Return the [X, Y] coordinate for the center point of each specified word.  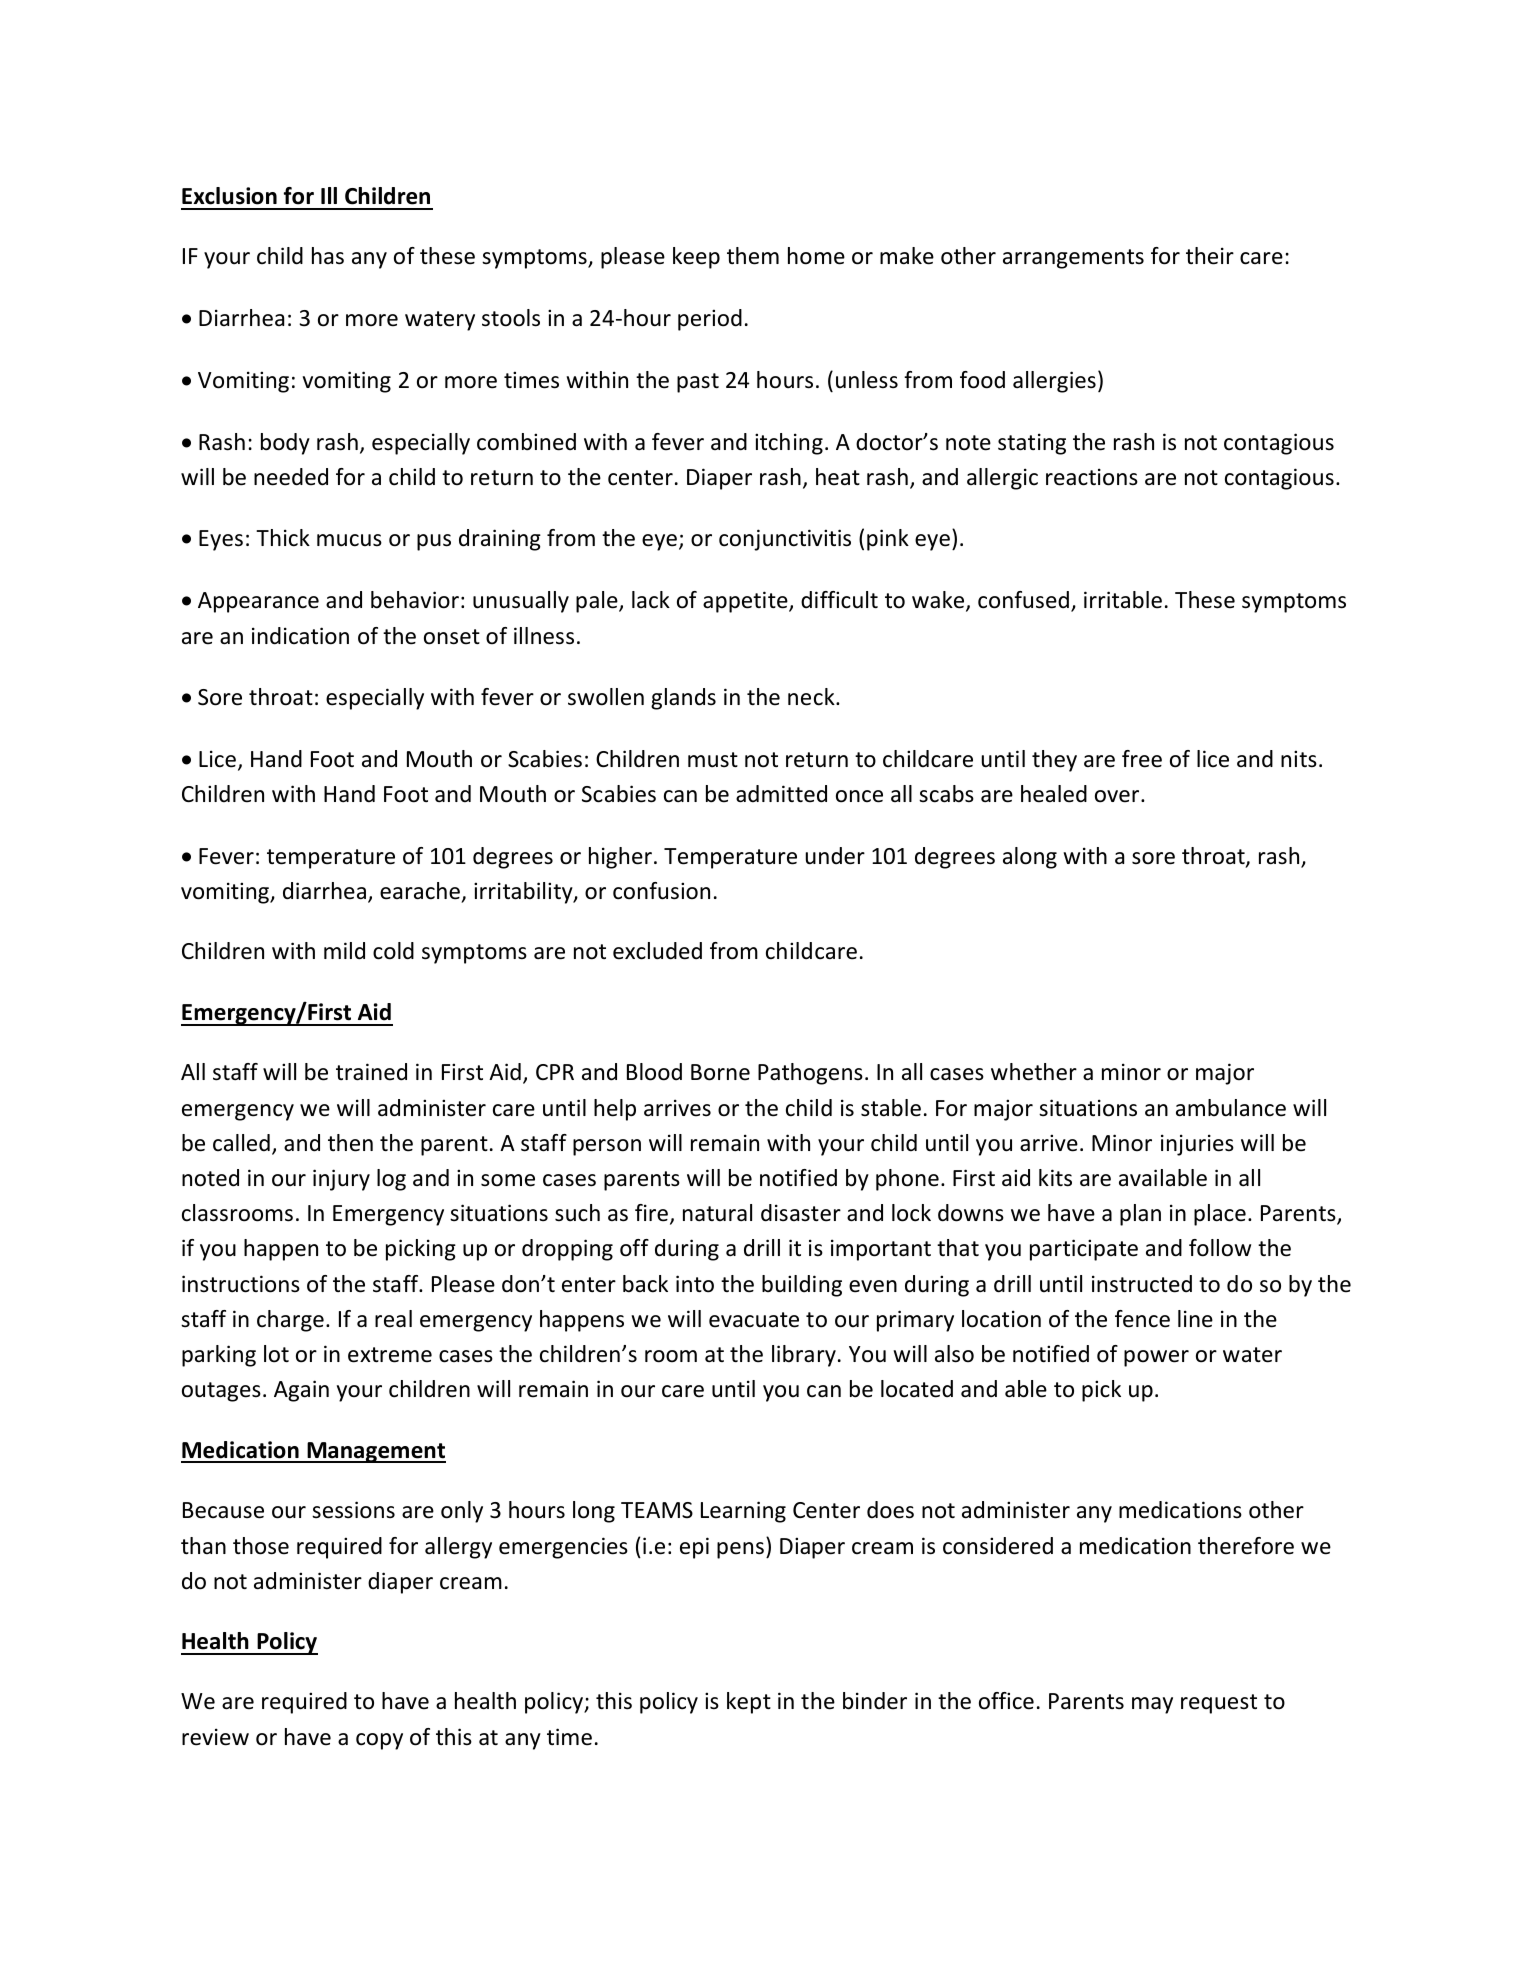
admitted [781, 794]
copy [379, 1741]
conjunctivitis [785, 540]
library [804, 1356]
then [350, 1143]
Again [301, 1391]
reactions [1092, 477]
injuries [1197, 1145]
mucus [349, 540]
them [753, 256]
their [1210, 256]
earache [420, 891]
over [1118, 796]
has [328, 256]
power [1156, 1358]
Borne [720, 1072]
